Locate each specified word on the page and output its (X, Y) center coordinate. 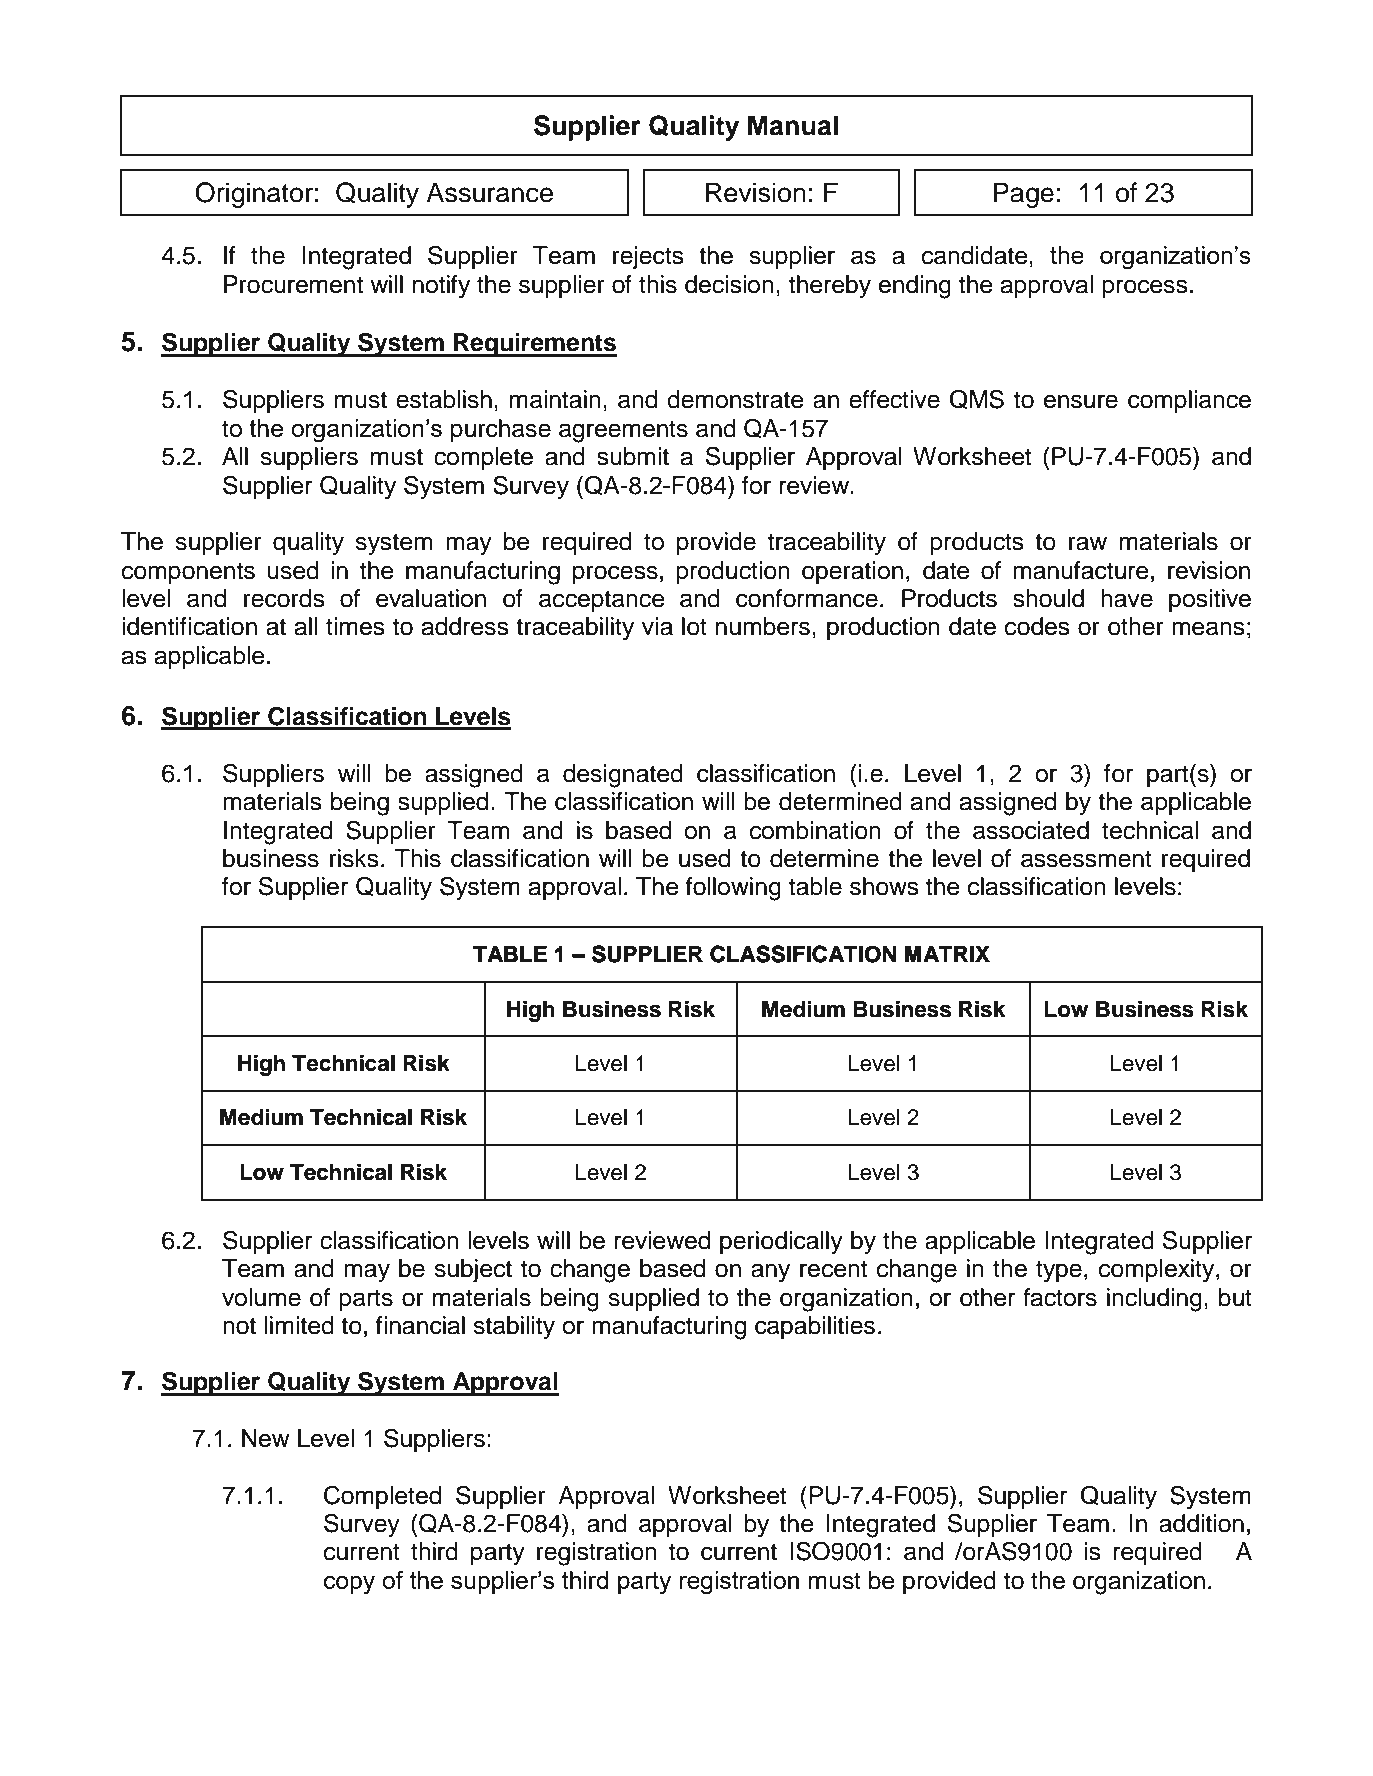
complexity (1158, 1271)
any (770, 1273)
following (733, 889)
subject (473, 1270)
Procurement (293, 284)
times (355, 626)
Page (1024, 195)
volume (261, 1297)
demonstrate (735, 399)
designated (623, 776)
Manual (793, 125)
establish (444, 399)
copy (349, 1585)
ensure (1081, 401)
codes (1037, 626)
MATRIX (947, 954)
